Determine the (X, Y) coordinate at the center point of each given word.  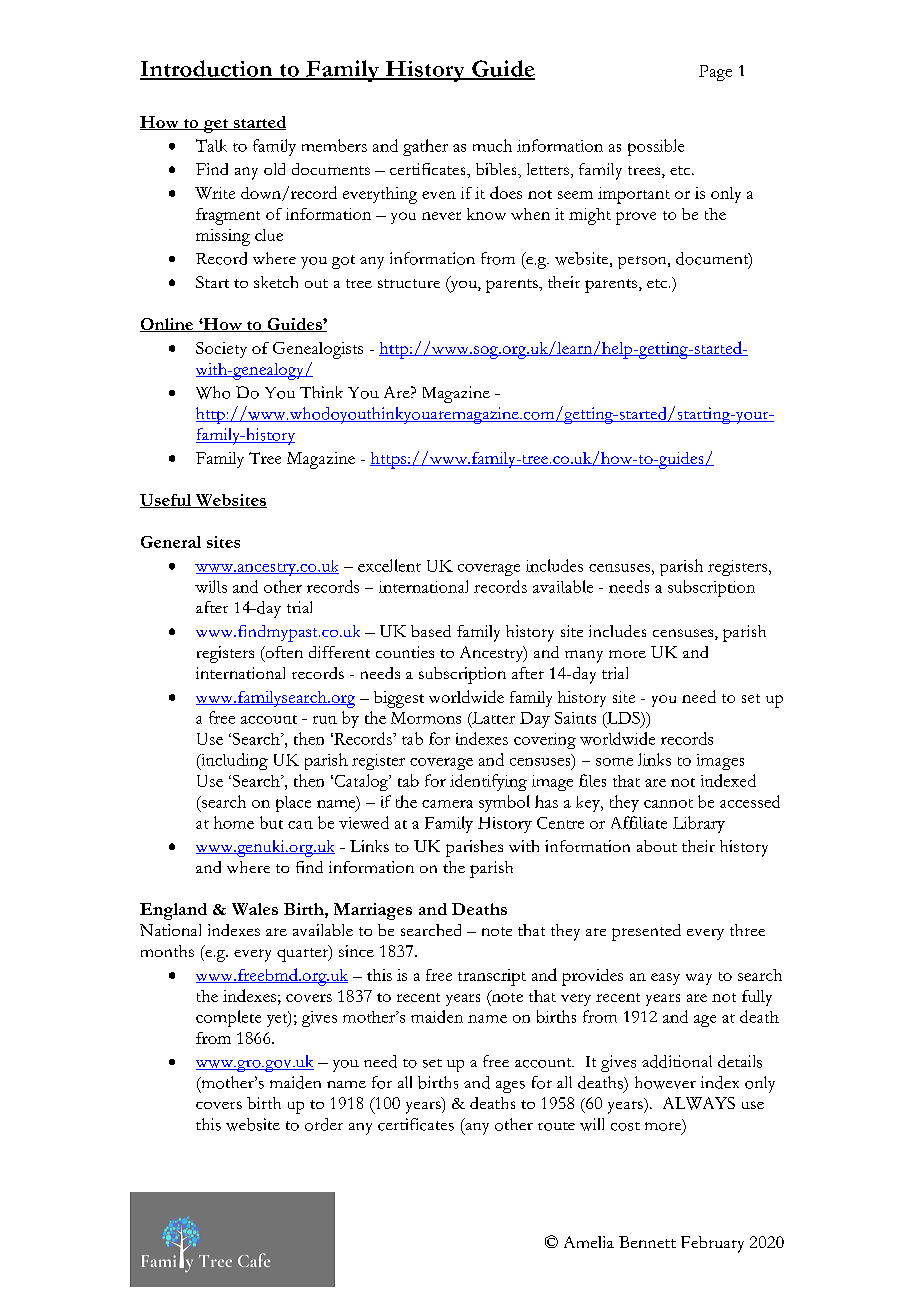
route (556, 1126)
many (584, 656)
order (324, 1124)
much (492, 145)
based (431, 631)
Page (715, 73)
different (339, 652)
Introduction (207, 69)
